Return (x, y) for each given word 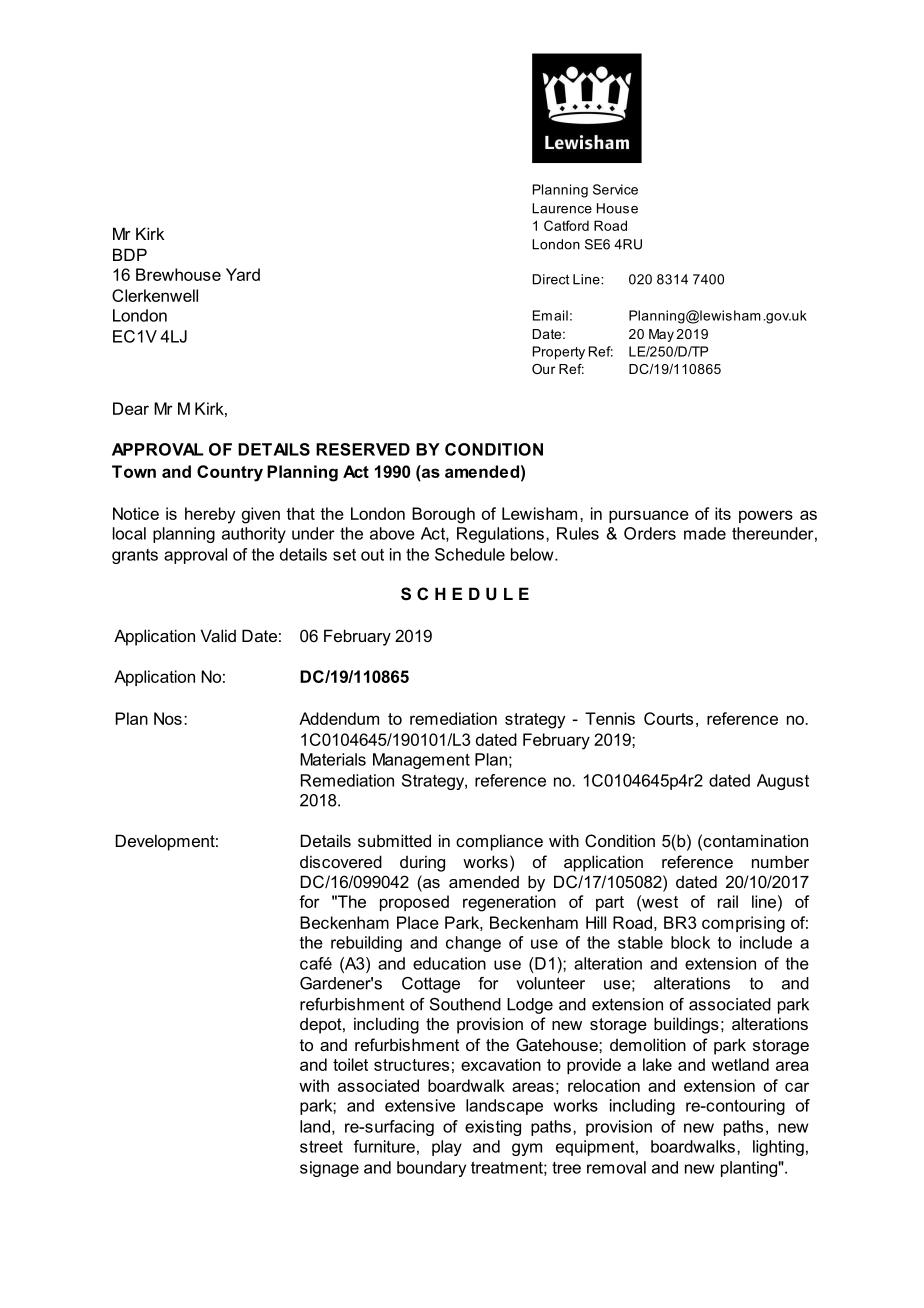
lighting (778, 1148)
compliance (499, 842)
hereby (210, 515)
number (780, 861)
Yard (243, 274)
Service (615, 189)
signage (329, 1169)
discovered (341, 861)
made (705, 533)
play (447, 1148)
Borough (443, 515)
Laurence (562, 208)
